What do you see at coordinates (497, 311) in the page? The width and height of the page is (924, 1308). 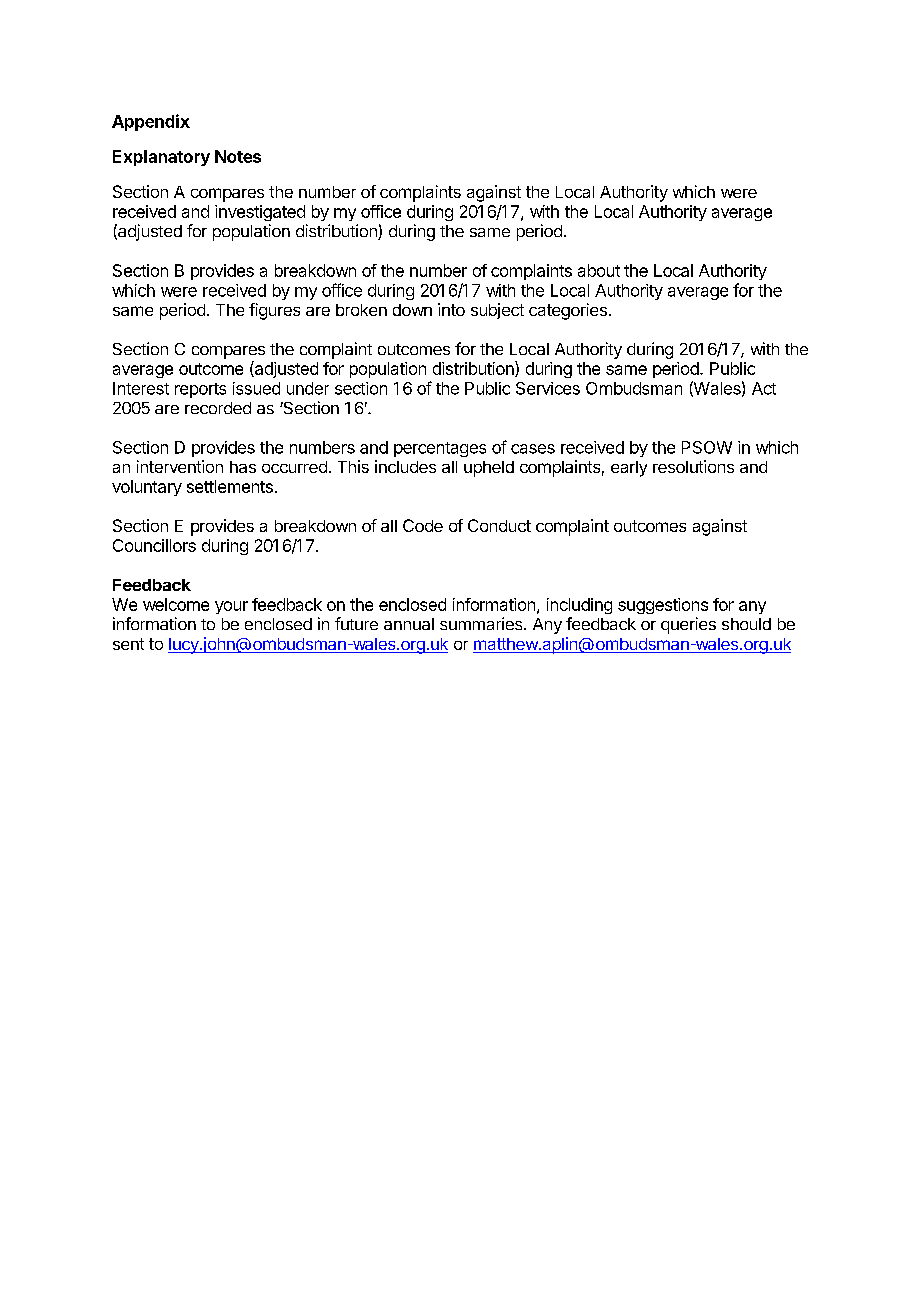 I see `subject` at bounding box center [497, 311].
